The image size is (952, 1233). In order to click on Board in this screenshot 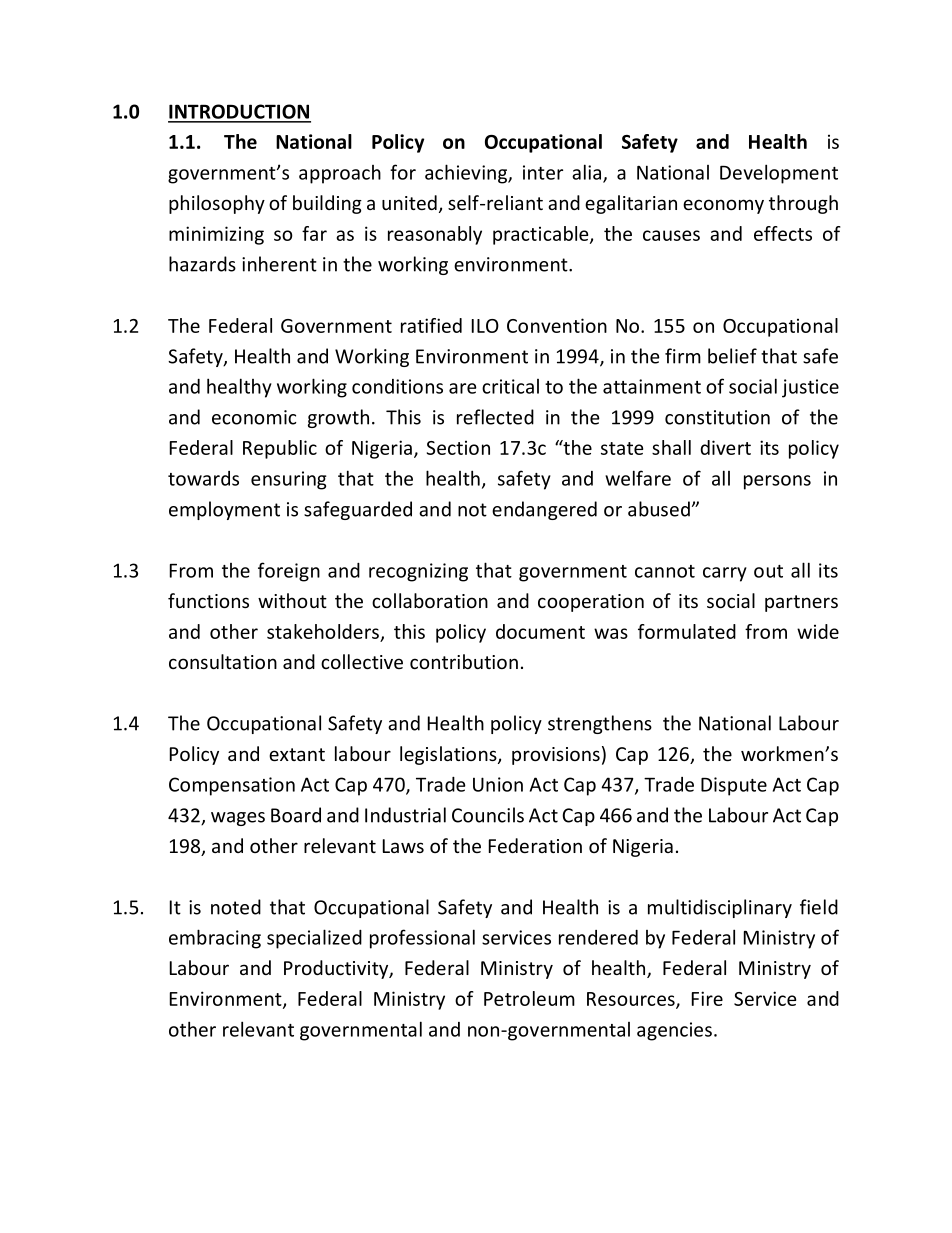, I will do `click(296, 815)`.
